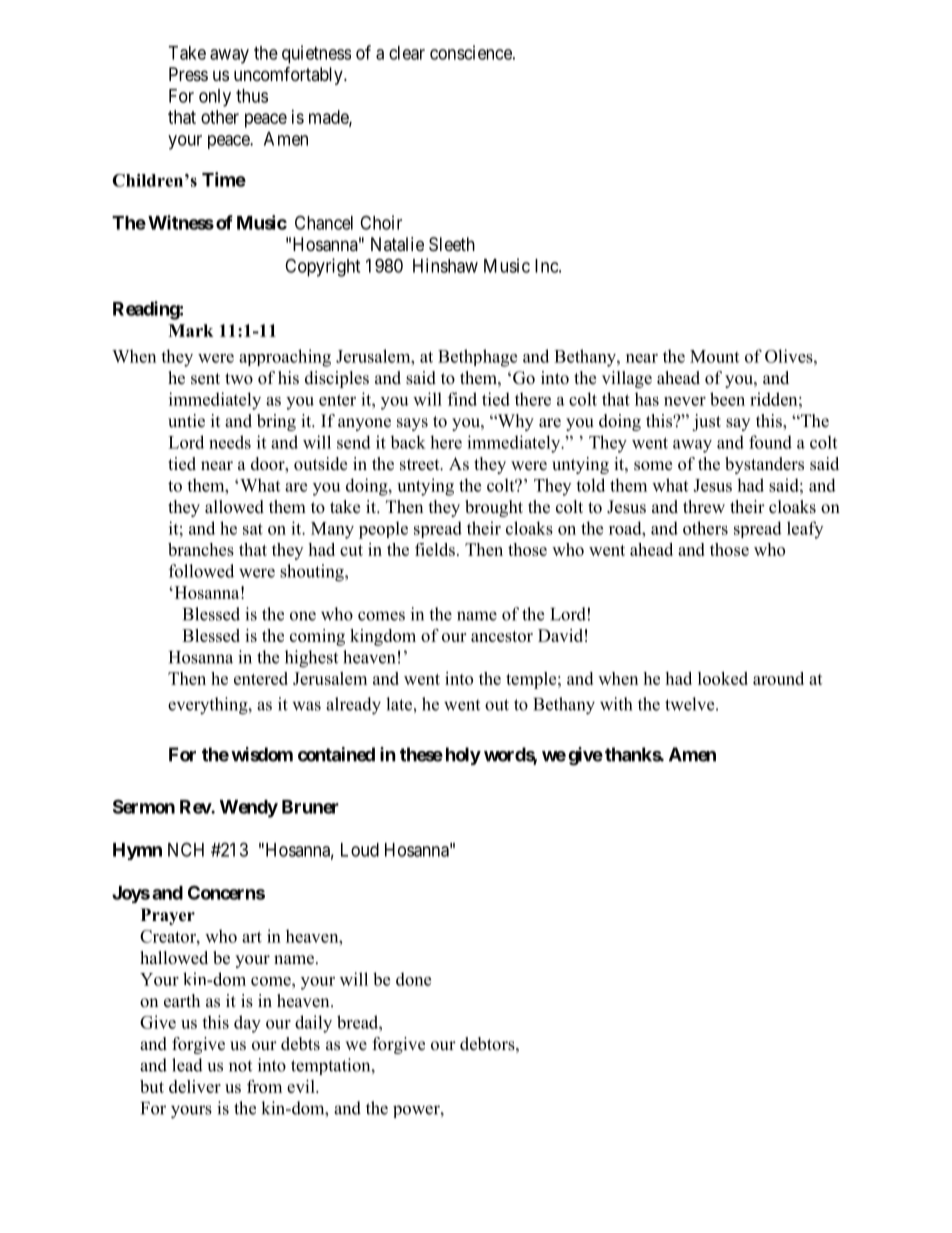 The width and height of the document is (952, 1233). I want to click on Wendy, so click(249, 809).
